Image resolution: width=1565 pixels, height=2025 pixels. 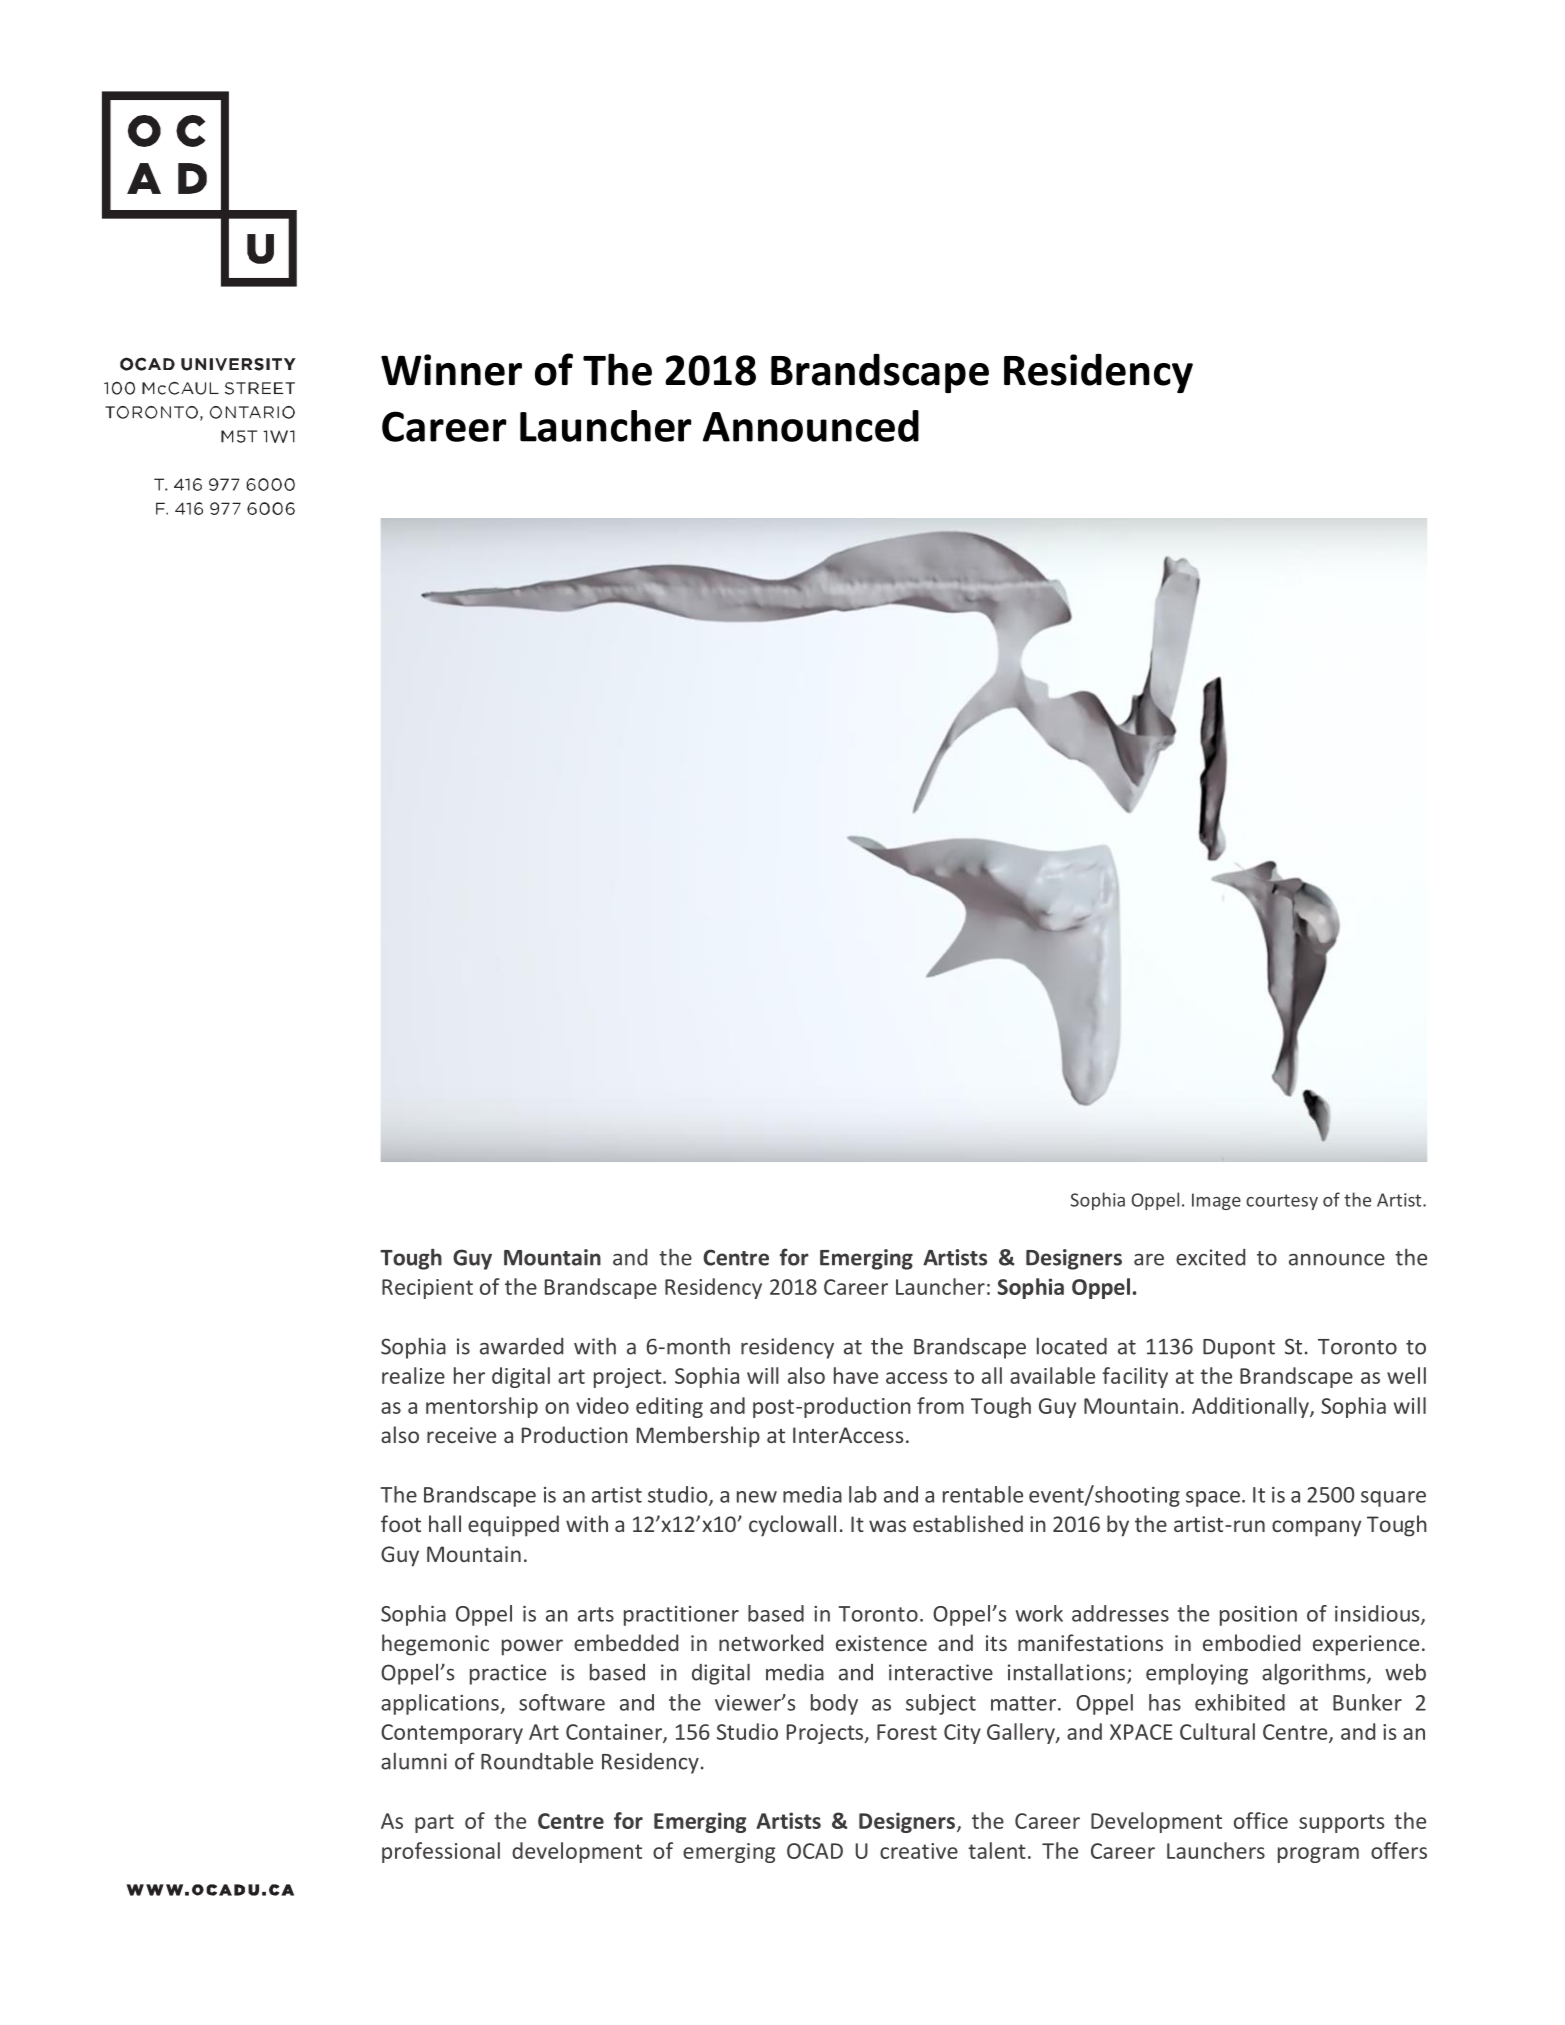 I want to click on located, so click(x=1072, y=1346).
